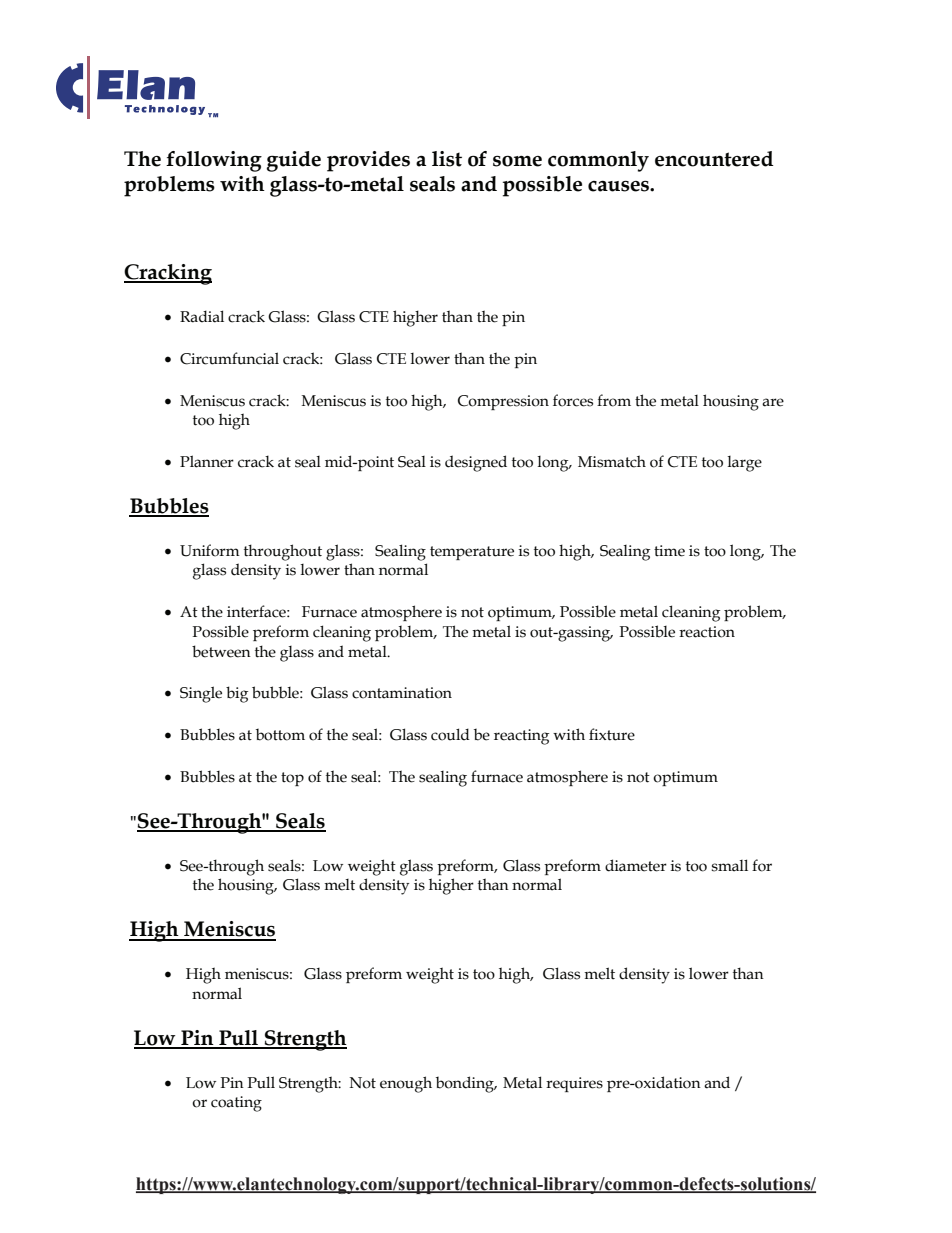 The height and width of the screenshot is (1233, 952). What do you see at coordinates (292, 779) in the screenshot?
I see `top` at bounding box center [292, 779].
